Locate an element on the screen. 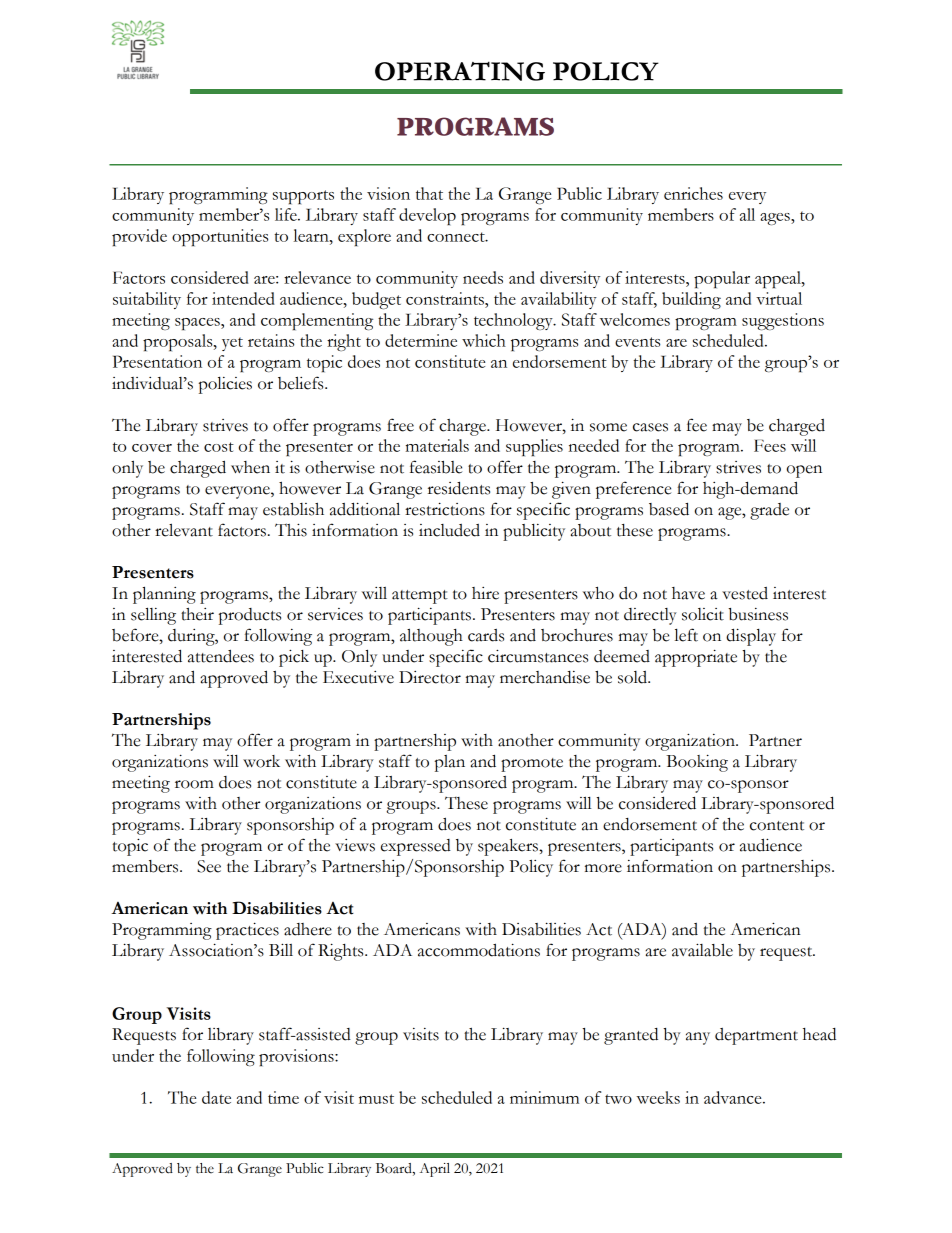 Image resolution: width=952 pixels, height=1233 pixels. content is located at coordinates (777, 826).
